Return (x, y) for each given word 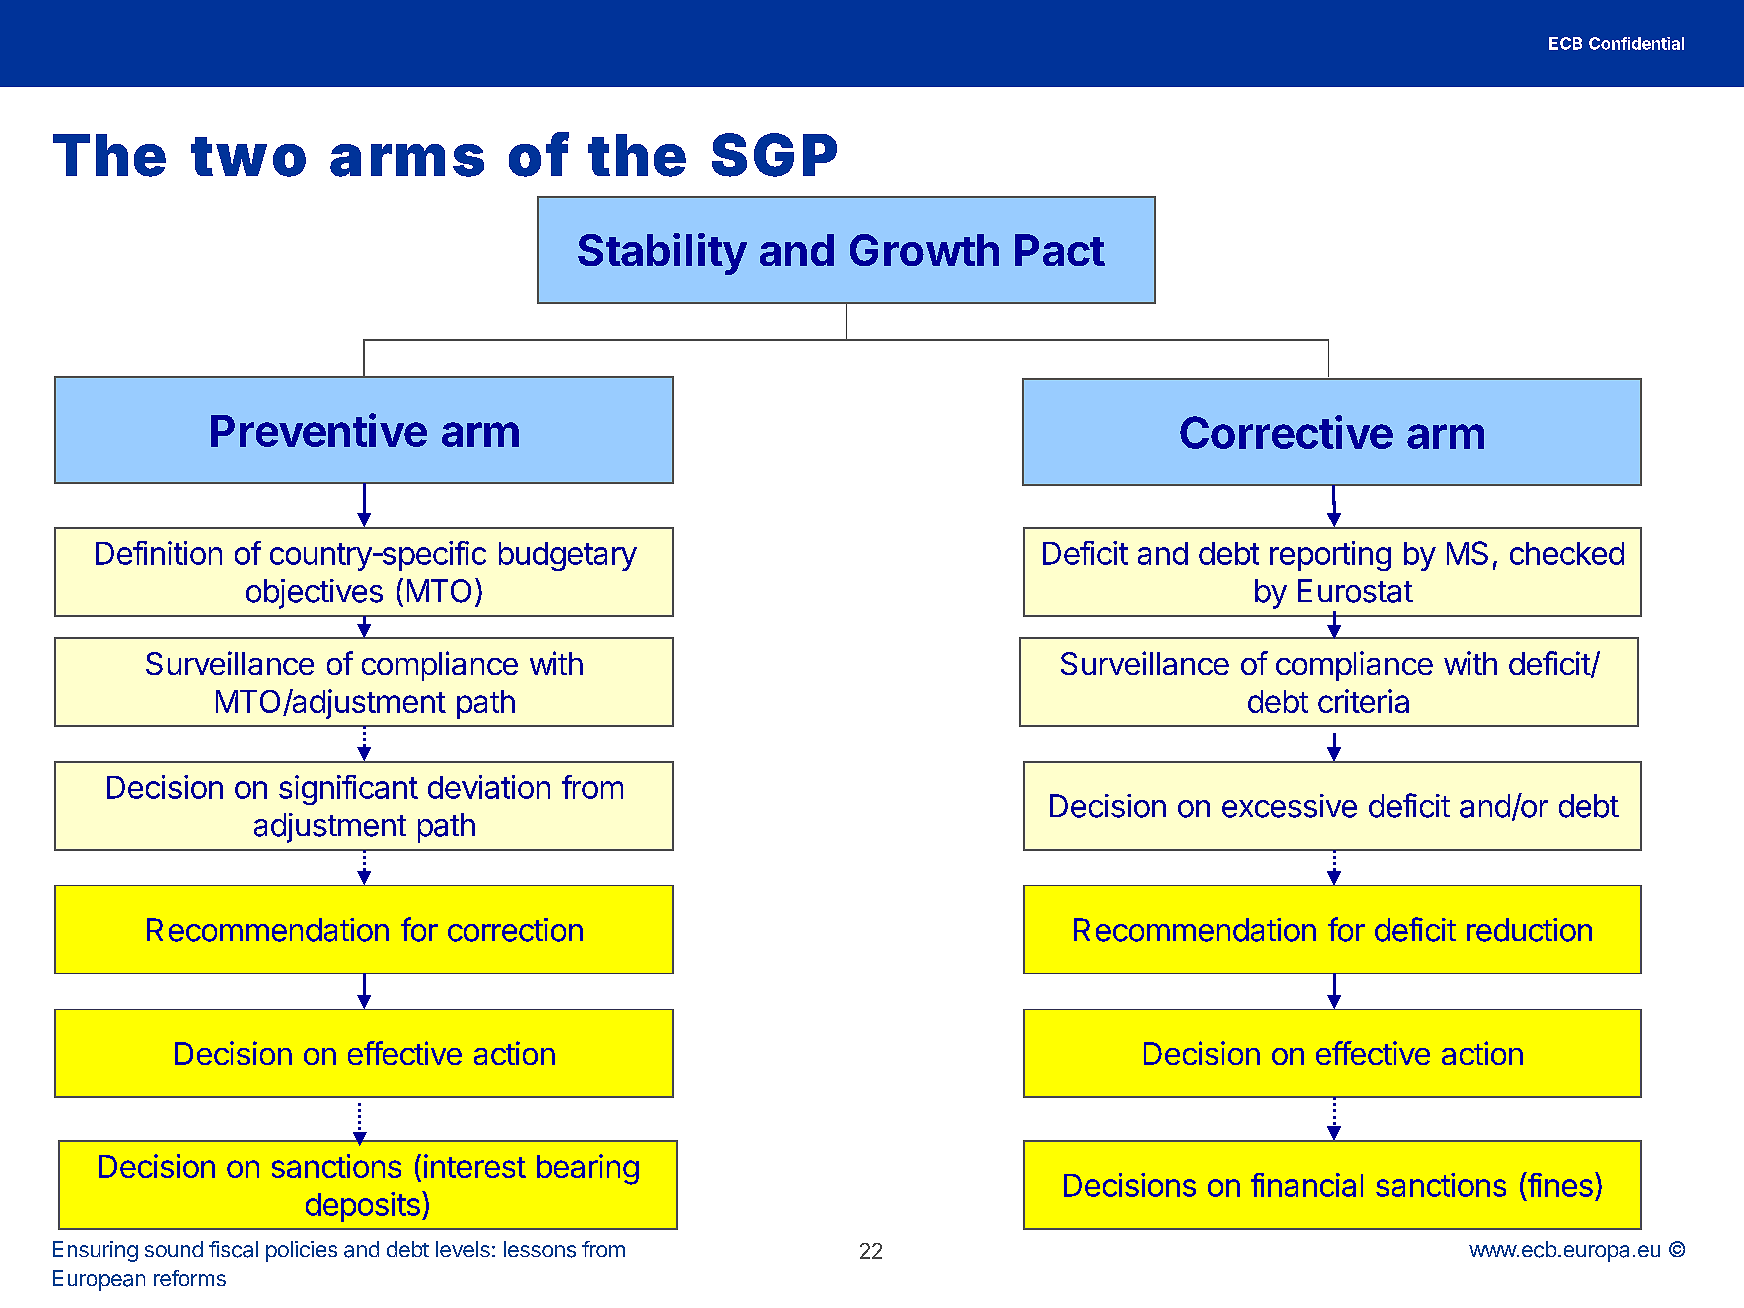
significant (348, 790)
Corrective (1286, 432)
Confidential (1636, 43)
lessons (540, 1249)
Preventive (319, 430)
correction (515, 930)
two (248, 157)
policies (301, 1251)
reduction (1529, 930)
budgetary (568, 556)
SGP (774, 155)
